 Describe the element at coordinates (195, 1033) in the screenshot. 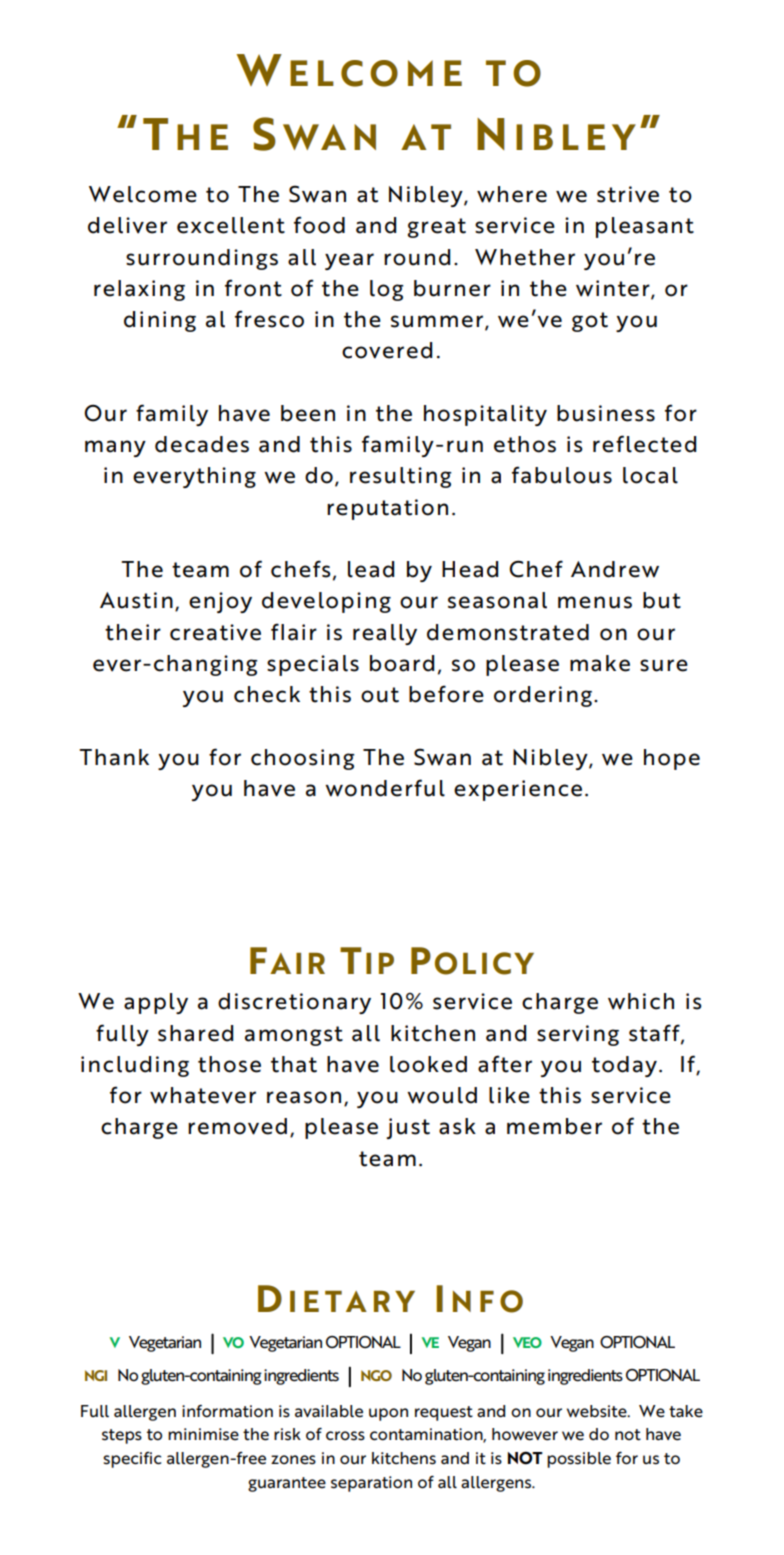

I see `shared` at that location.
